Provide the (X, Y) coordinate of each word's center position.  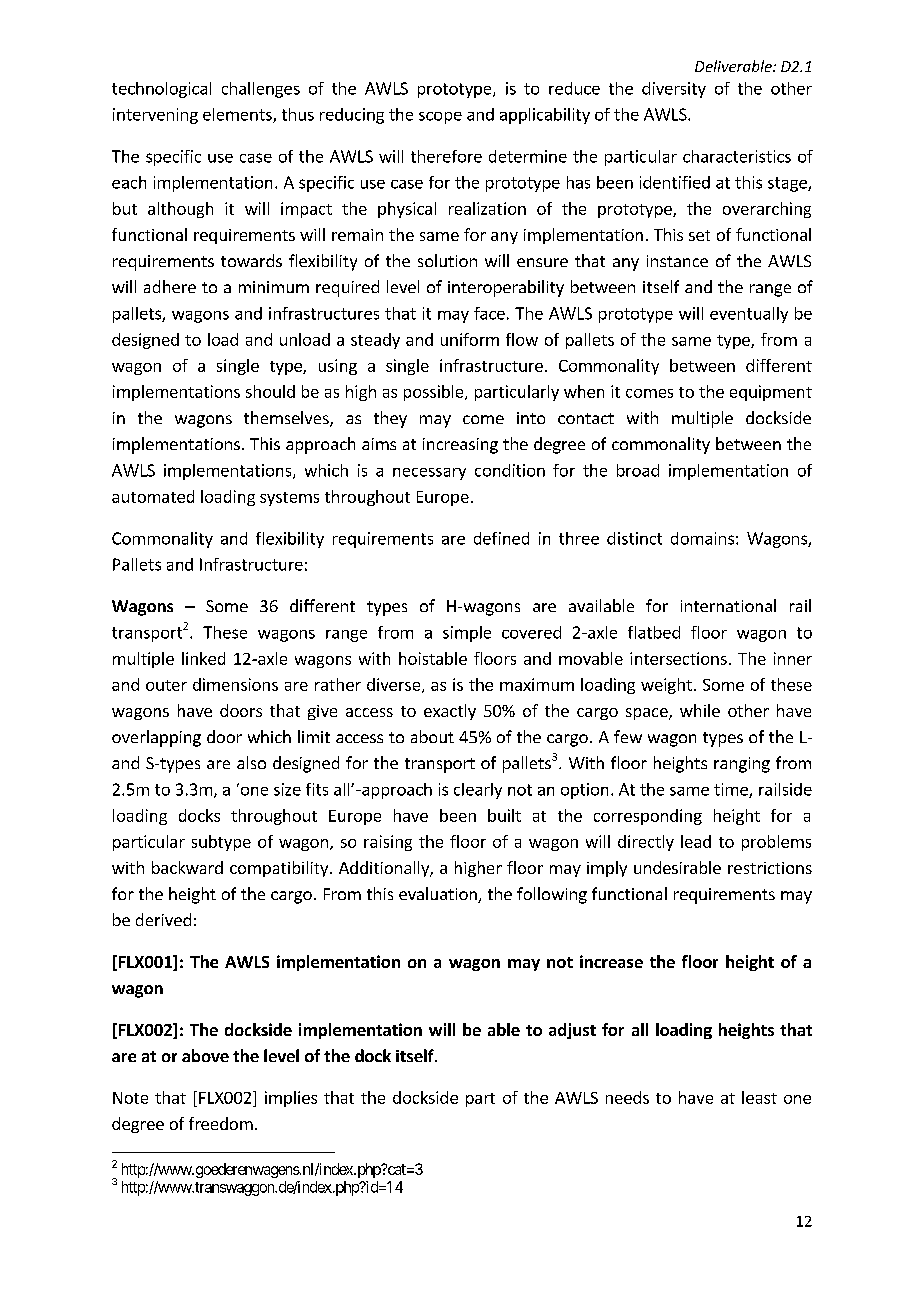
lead (696, 841)
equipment (771, 393)
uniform (470, 339)
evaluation (439, 895)
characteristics (737, 156)
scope (440, 118)
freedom (221, 1123)
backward (187, 867)
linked (203, 658)
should (270, 391)
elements (238, 115)
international (728, 605)
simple (467, 634)
